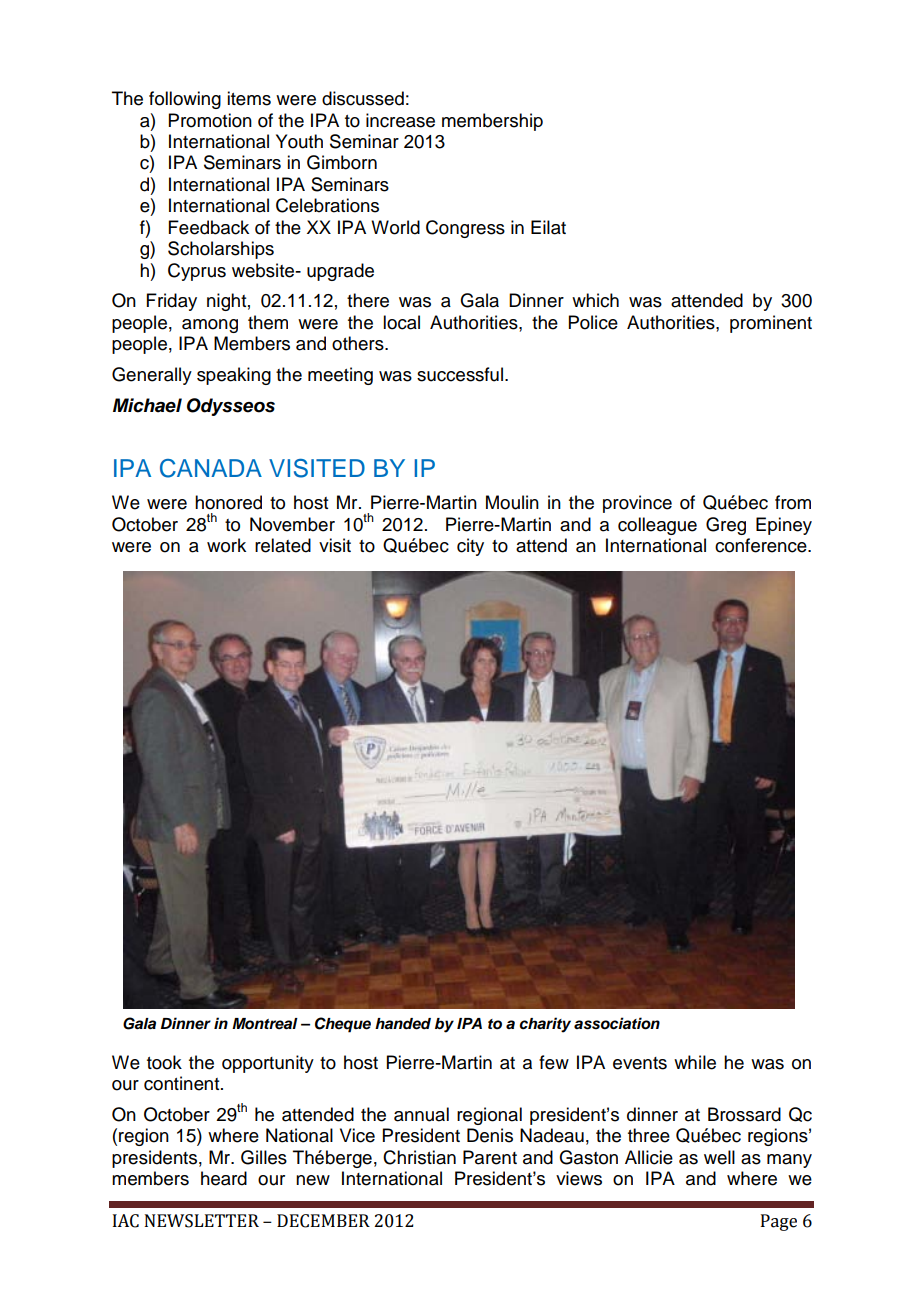 This page has height=1308, width=924. What do you see at coordinates (226, 545) in the page?
I see `work` at bounding box center [226, 545].
